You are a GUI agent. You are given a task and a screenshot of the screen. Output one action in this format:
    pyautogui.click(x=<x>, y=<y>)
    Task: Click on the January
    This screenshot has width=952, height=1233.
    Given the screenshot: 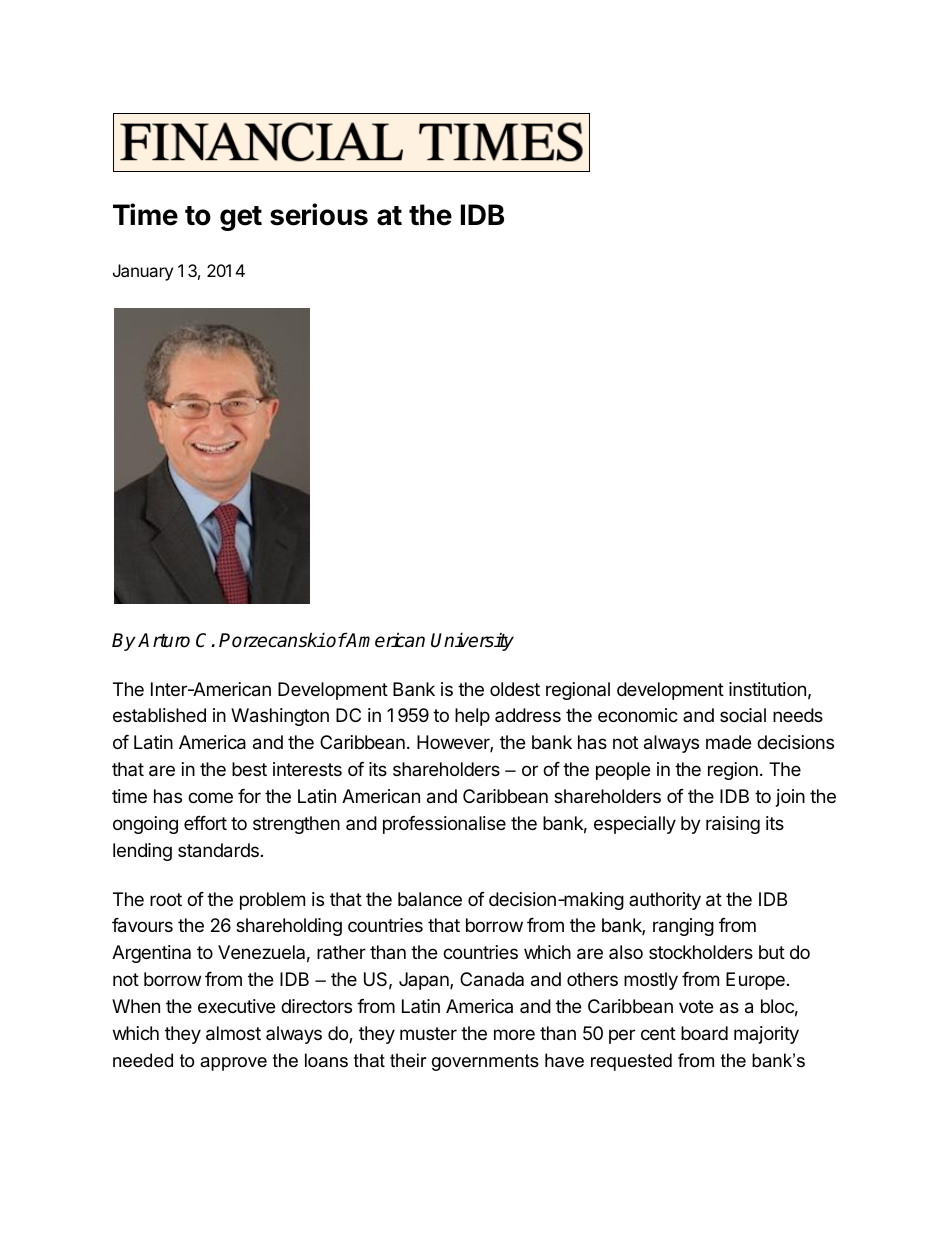 What is the action you would take?
    pyautogui.click(x=143, y=272)
